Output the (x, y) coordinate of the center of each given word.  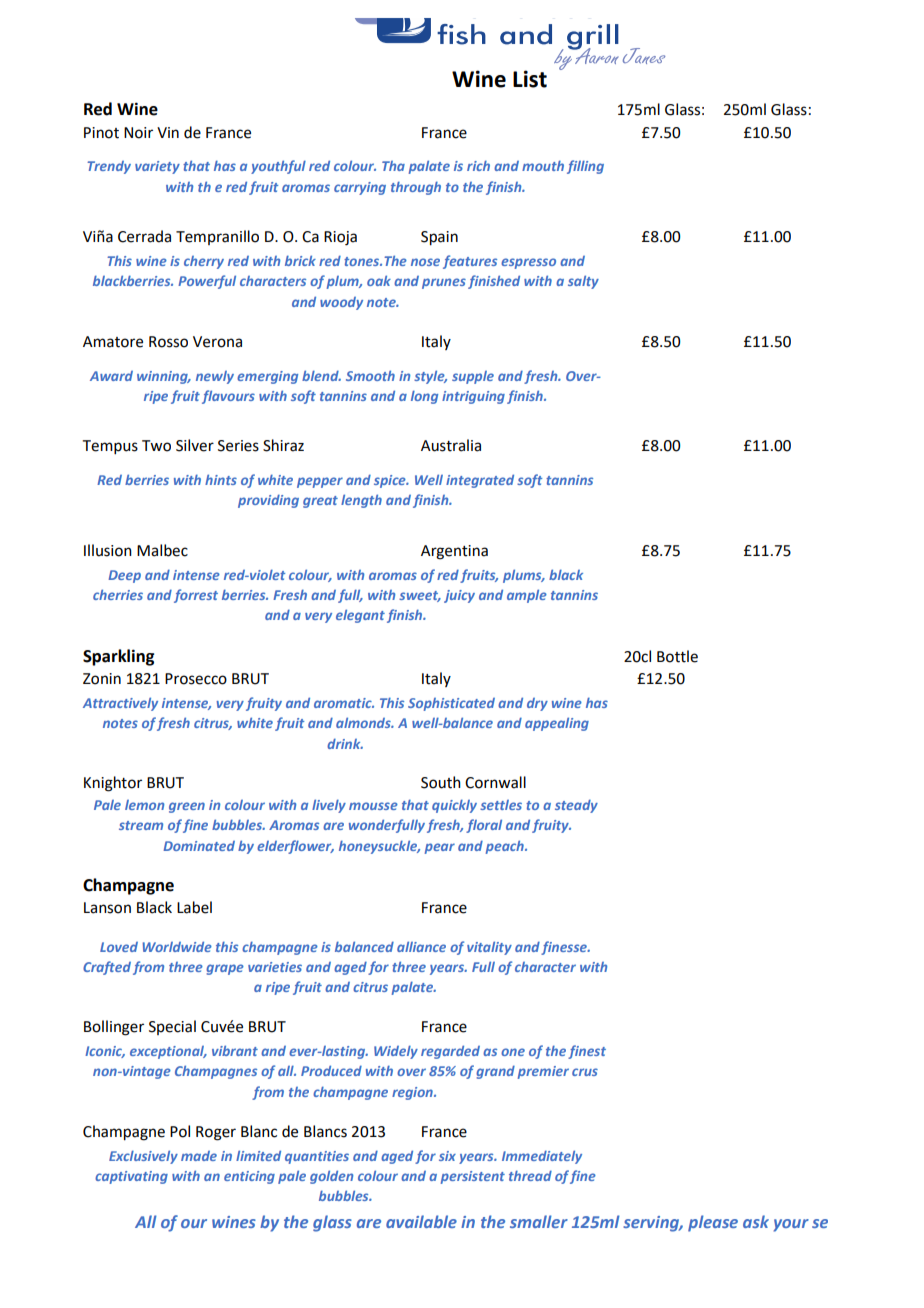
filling (585, 167)
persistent (472, 1177)
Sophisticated (451, 704)
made (199, 1156)
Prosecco (196, 679)
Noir (138, 133)
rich (478, 165)
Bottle (677, 656)
